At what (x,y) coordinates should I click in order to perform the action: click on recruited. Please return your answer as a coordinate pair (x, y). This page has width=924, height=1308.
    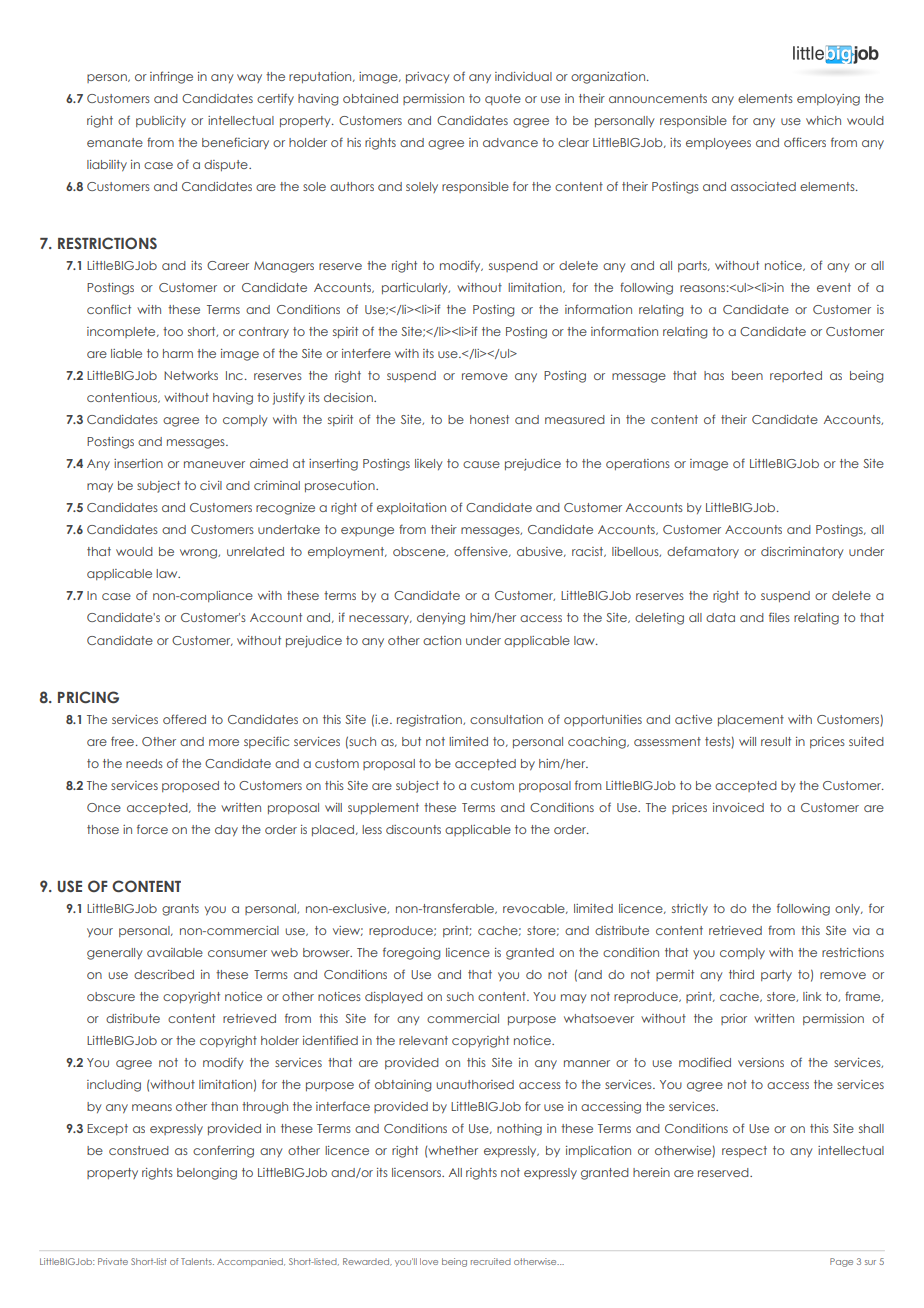
    Looking at the image, I should click on (491, 1261).
